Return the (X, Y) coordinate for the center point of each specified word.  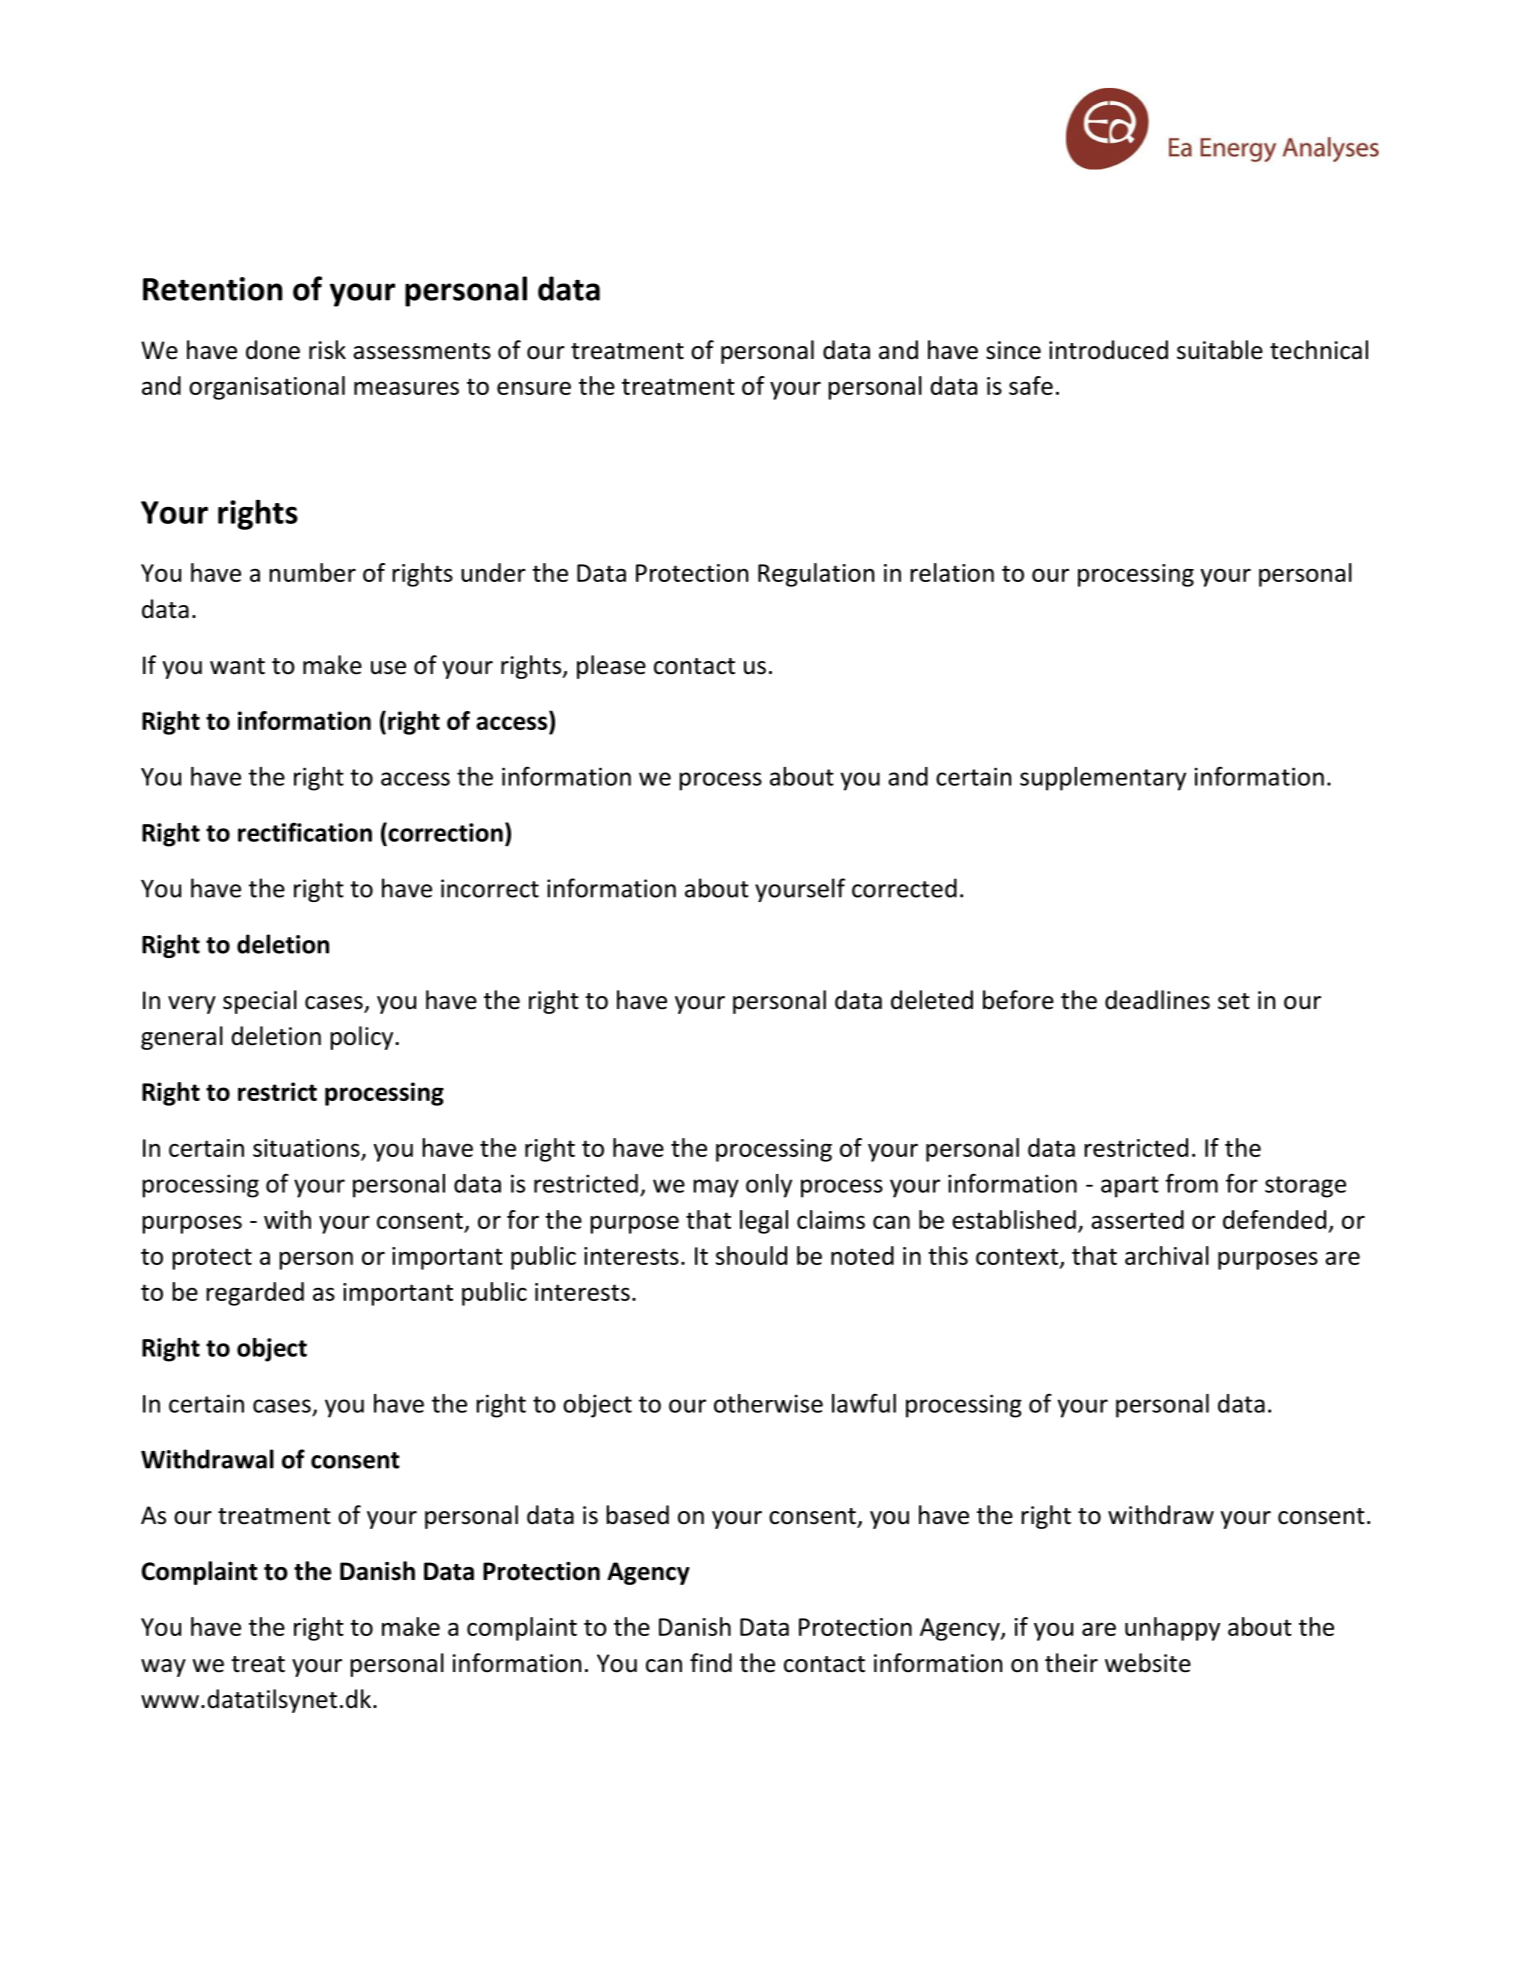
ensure (534, 388)
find (711, 1663)
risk (327, 350)
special (260, 1002)
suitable (1220, 350)
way (163, 1668)
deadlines (1157, 1000)
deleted (932, 1000)
